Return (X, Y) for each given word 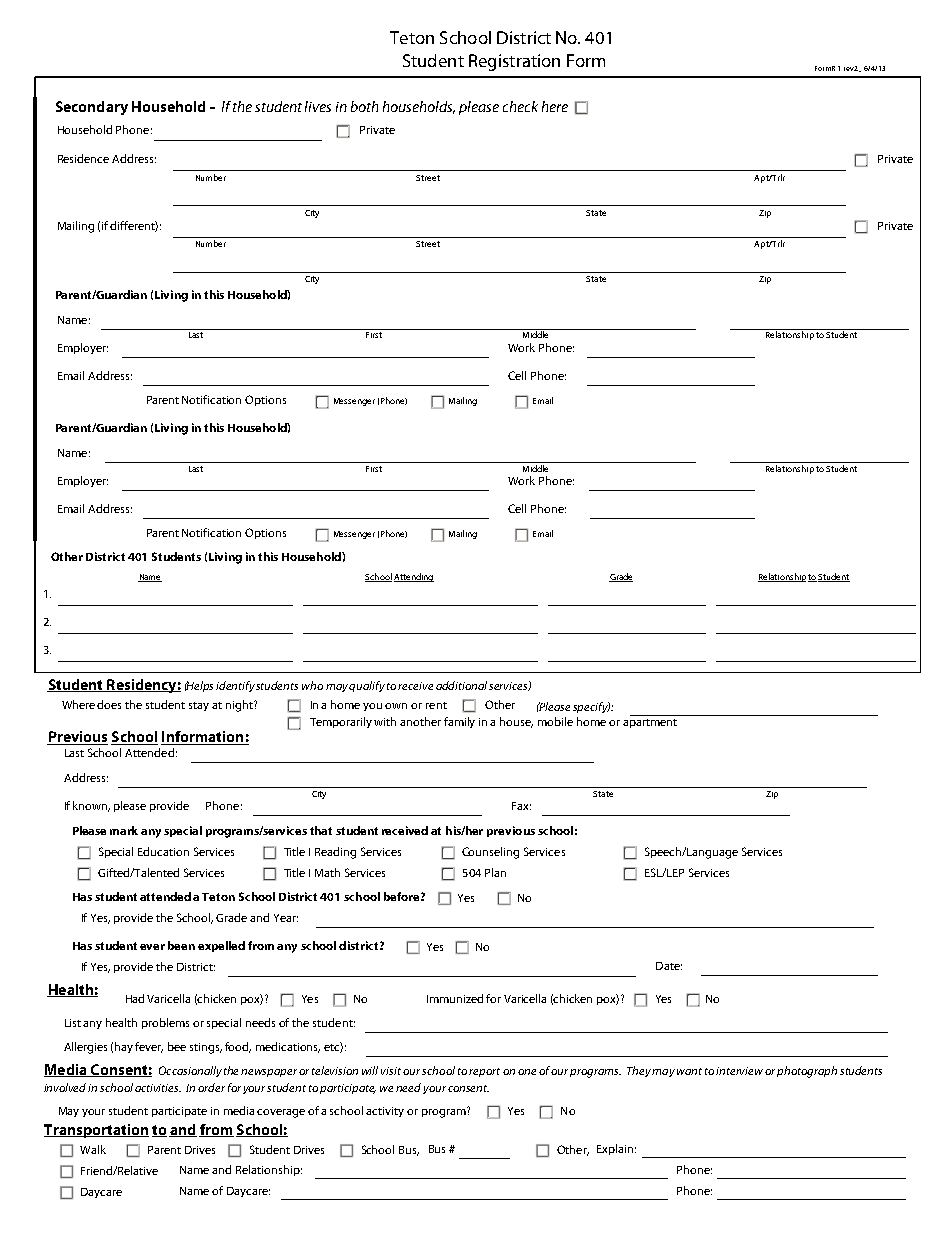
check (520, 106)
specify (591, 707)
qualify (367, 686)
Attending (414, 577)
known (91, 806)
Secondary (92, 108)
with (385, 721)
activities (158, 1088)
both (364, 106)
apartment (650, 723)
